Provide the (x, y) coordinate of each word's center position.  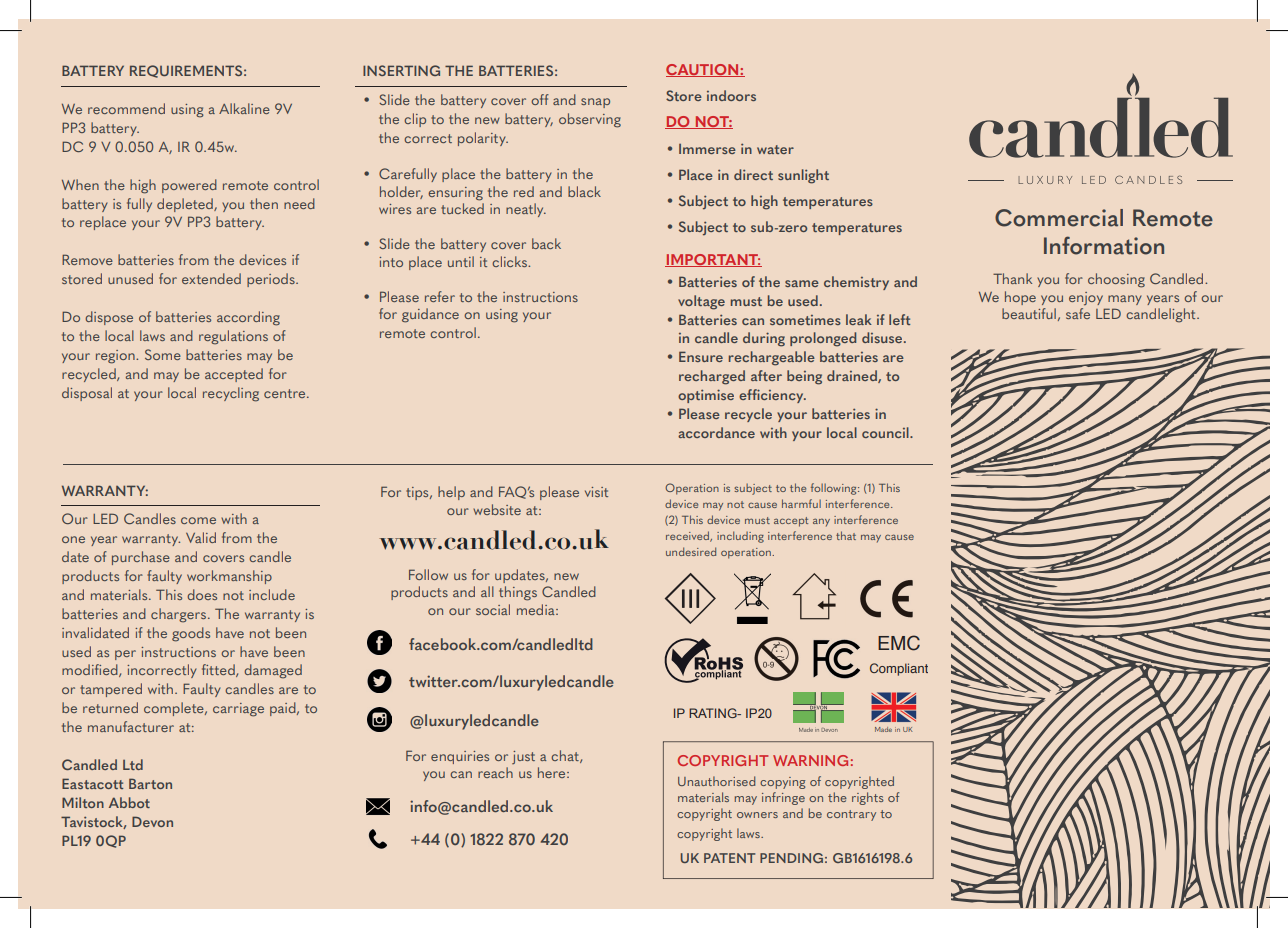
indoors (731, 95)
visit (596, 492)
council (886, 432)
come (198, 520)
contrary (851, 815)
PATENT (729, 858)
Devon (152, 821)
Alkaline (244, 108)
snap (595, 103)
